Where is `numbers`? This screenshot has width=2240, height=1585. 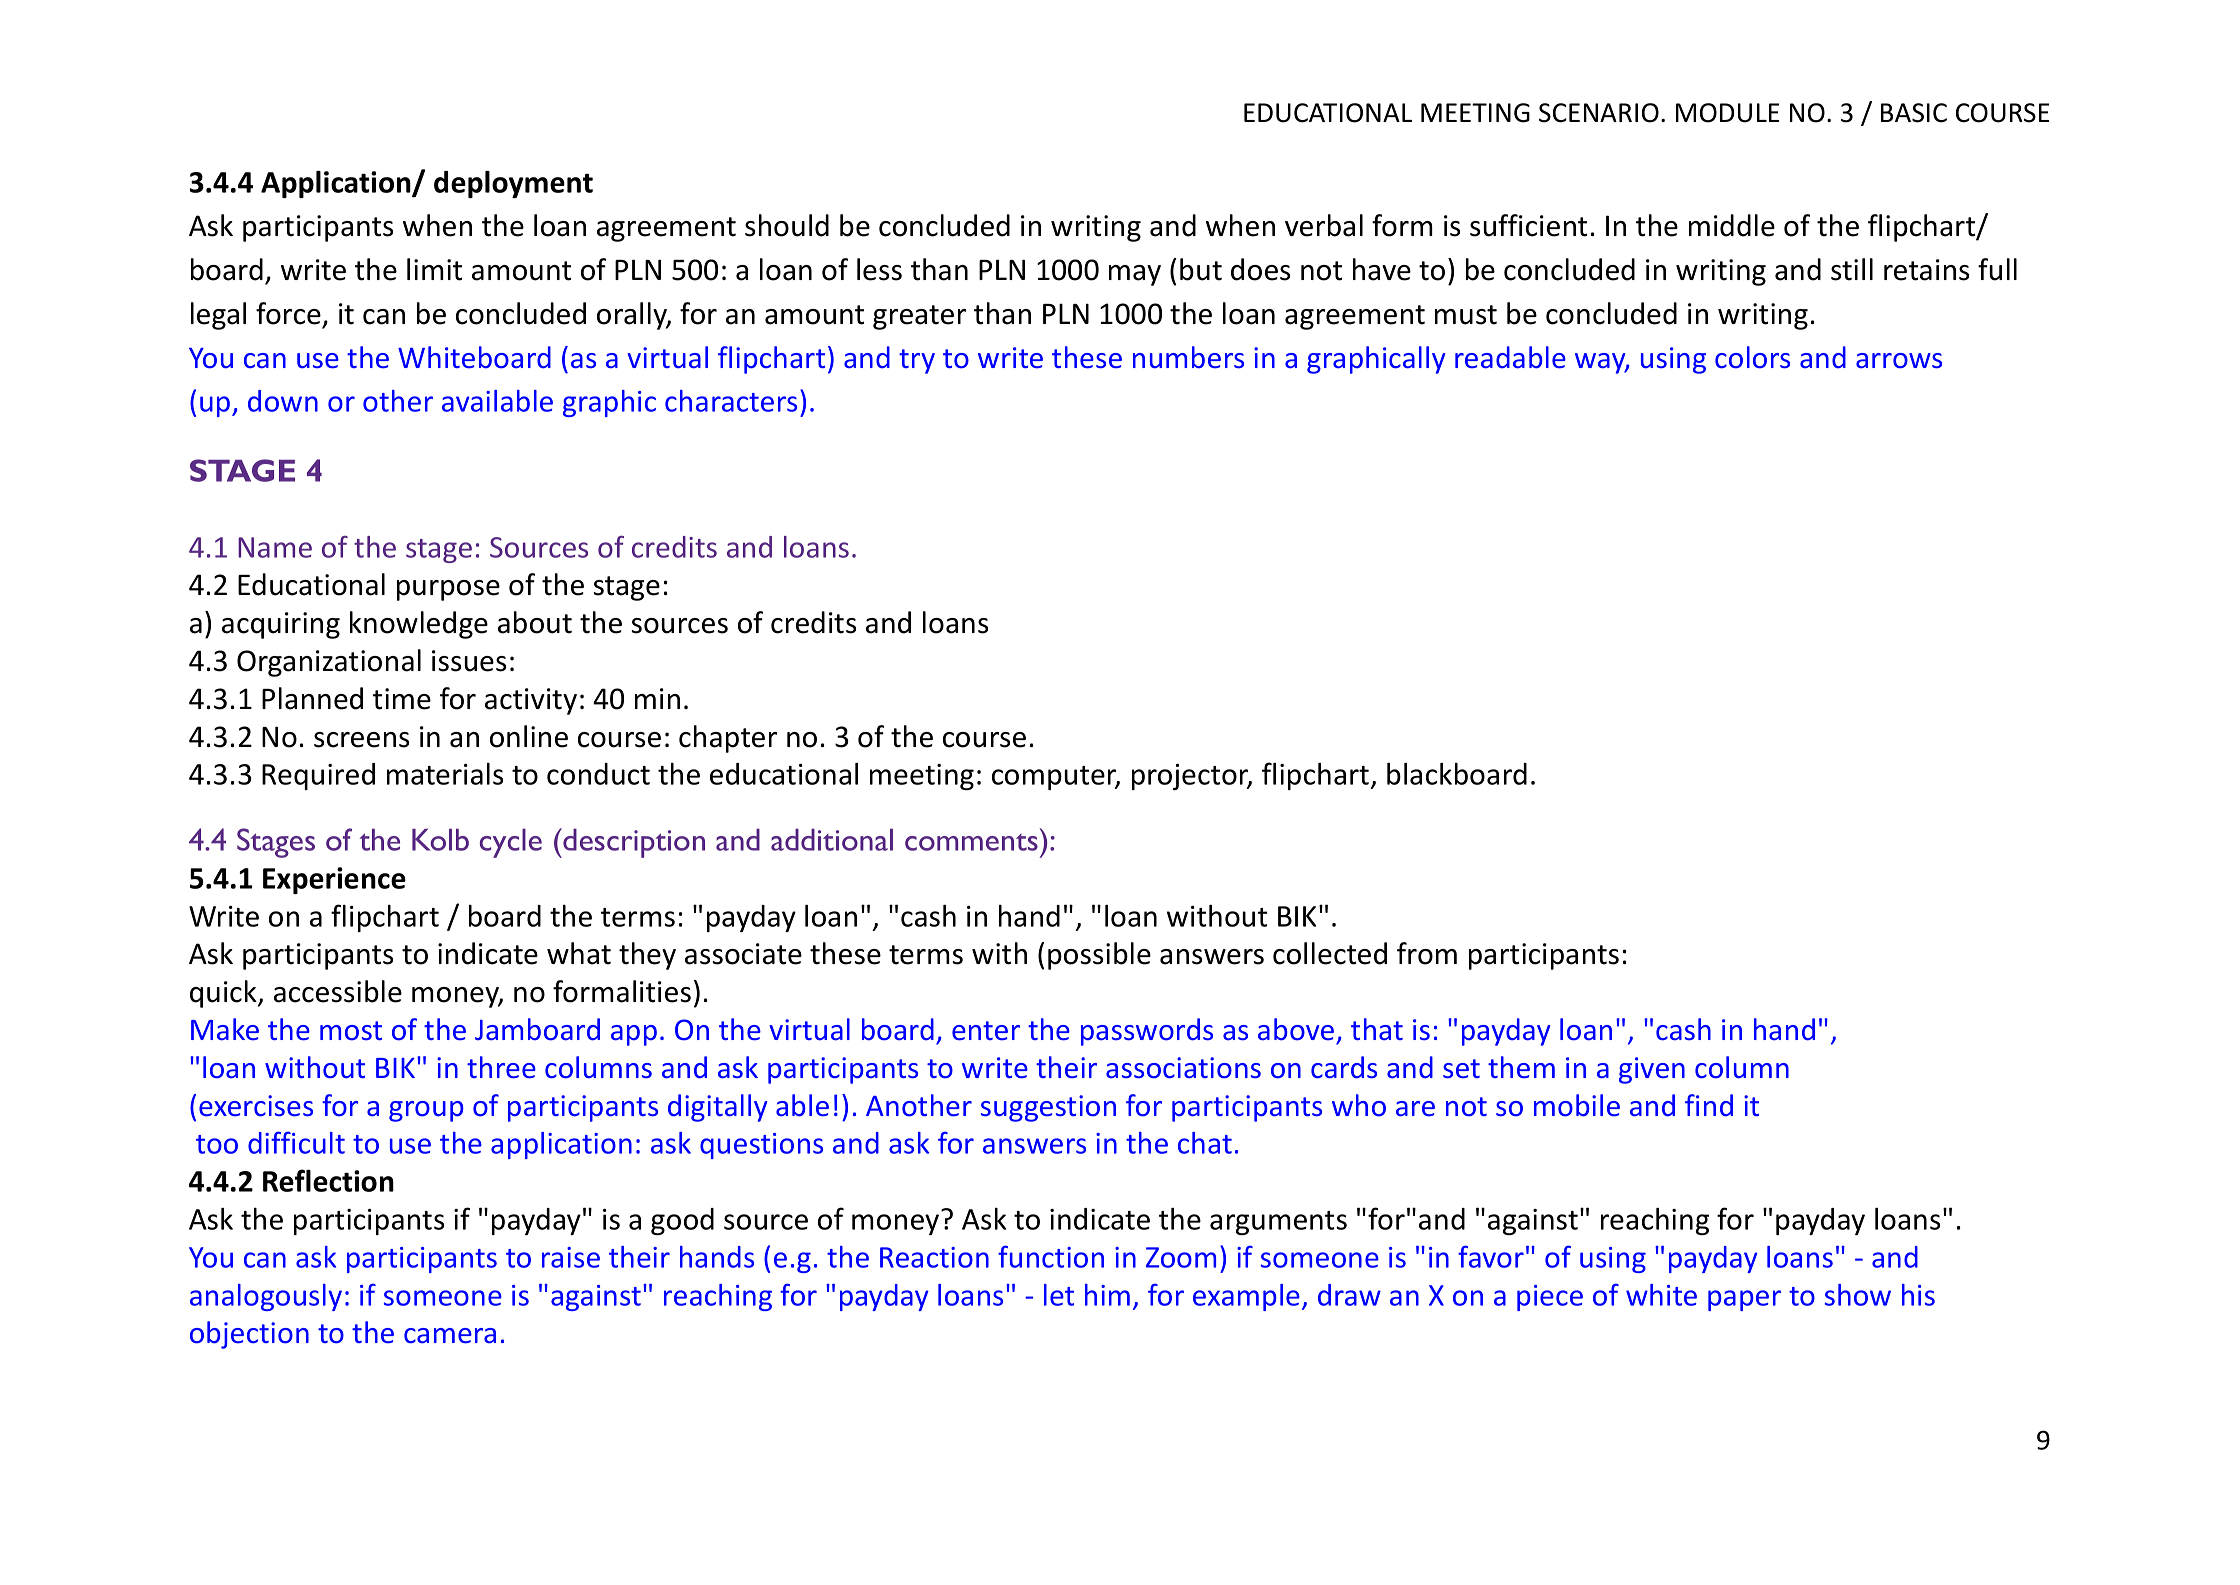 numbers is located at coordinates (1188, 357).
